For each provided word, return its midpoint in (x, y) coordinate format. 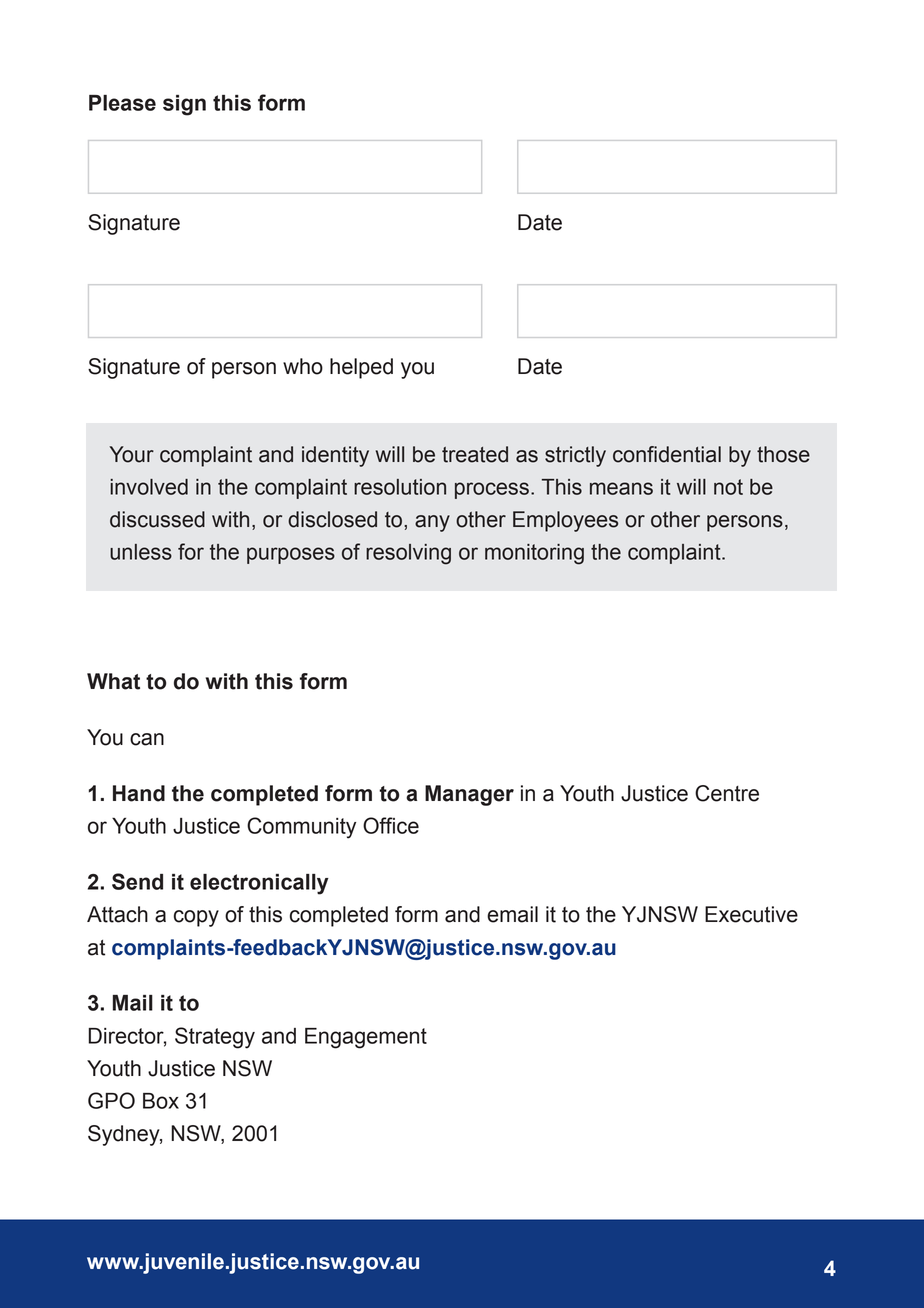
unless (141, 552)
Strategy (215, 1038)
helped (361, 368)
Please (122, 103)
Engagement (366, 1038)
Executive (751, 914)
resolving (408, 554)
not (728, 487)
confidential (667, 454)
